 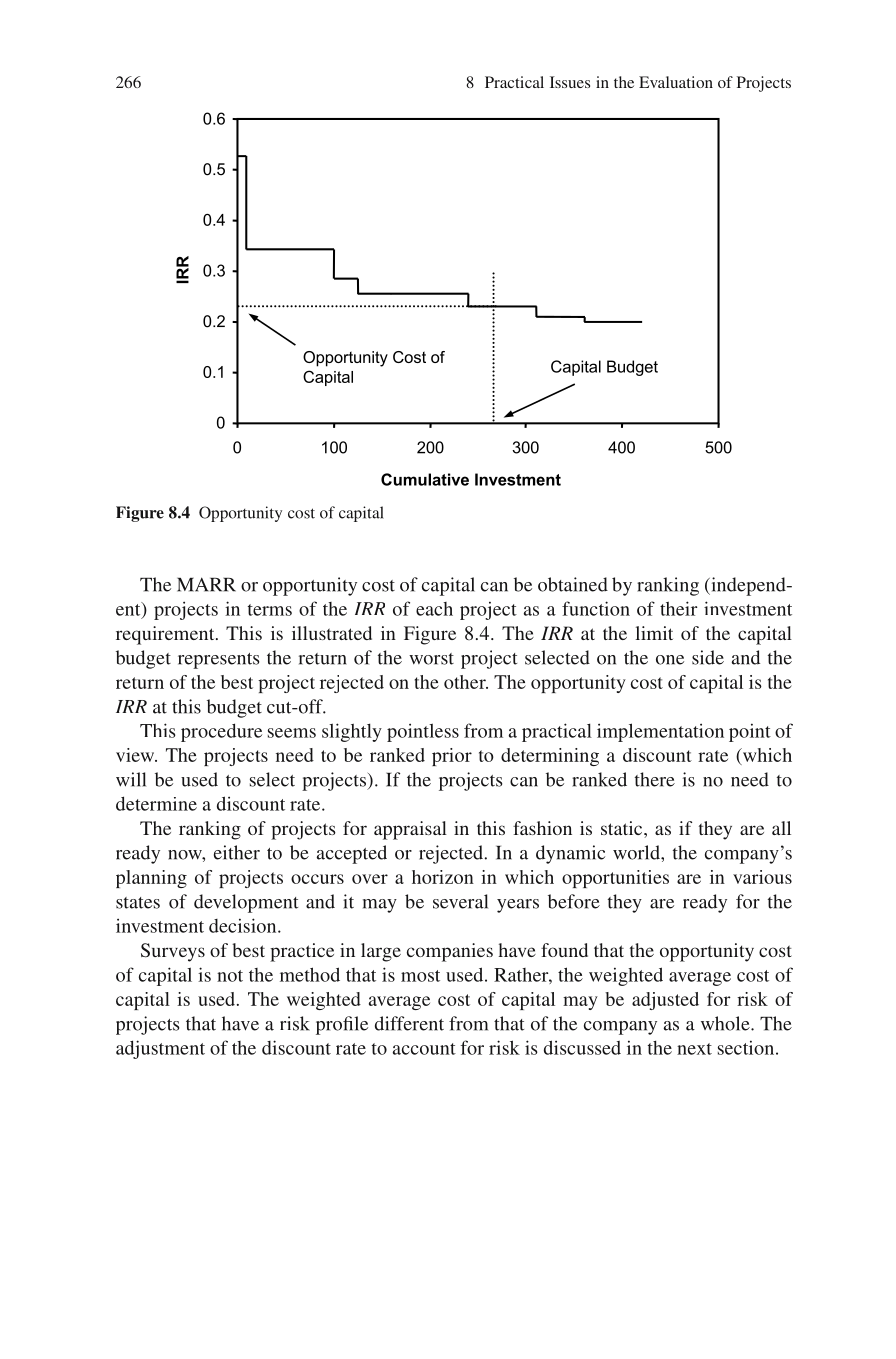 What do you see at coordinates (573, 584) in the page?
I see `obtained` at bounding box center [573, 584].
